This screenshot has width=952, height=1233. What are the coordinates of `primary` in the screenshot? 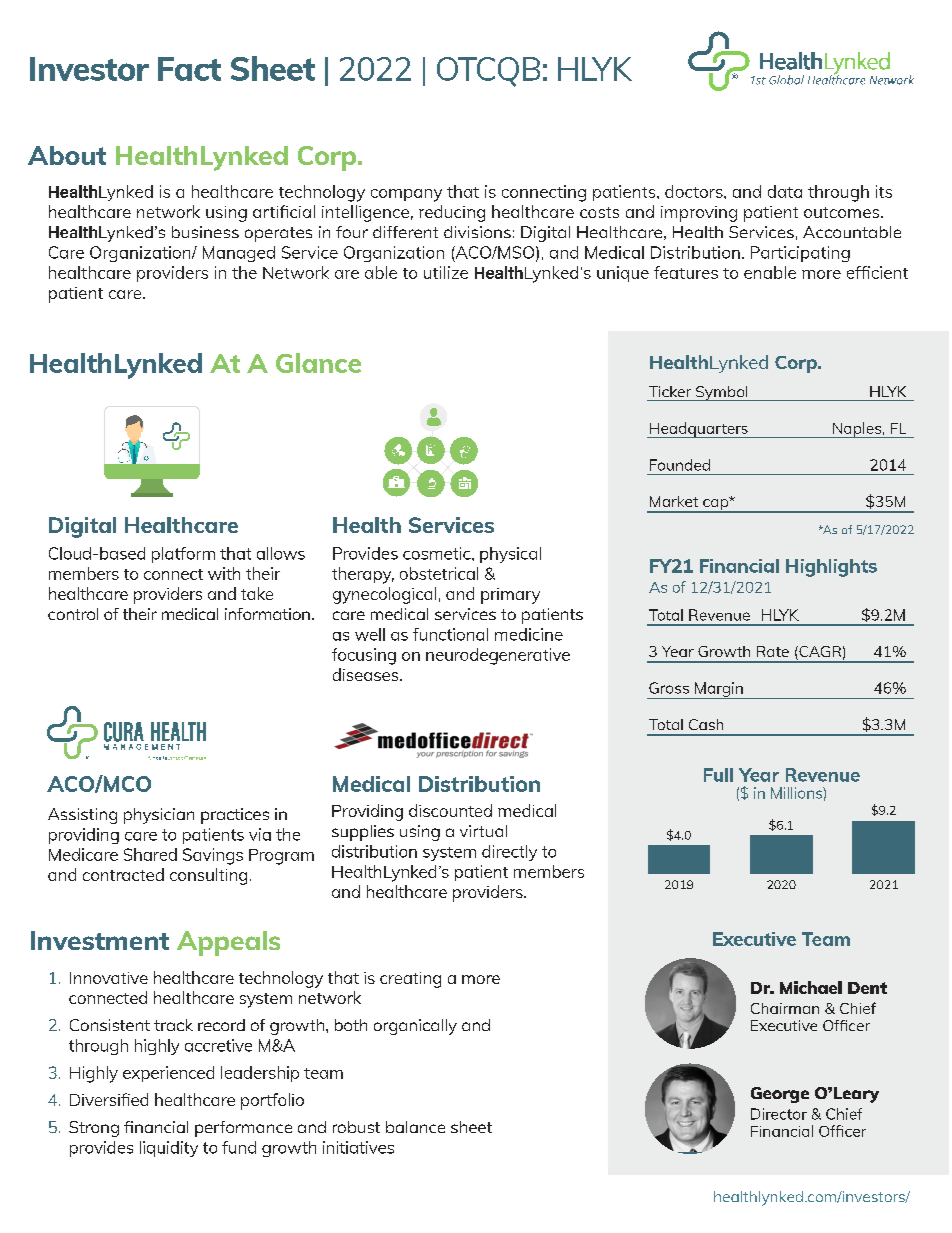 It's located at (510, 596).
